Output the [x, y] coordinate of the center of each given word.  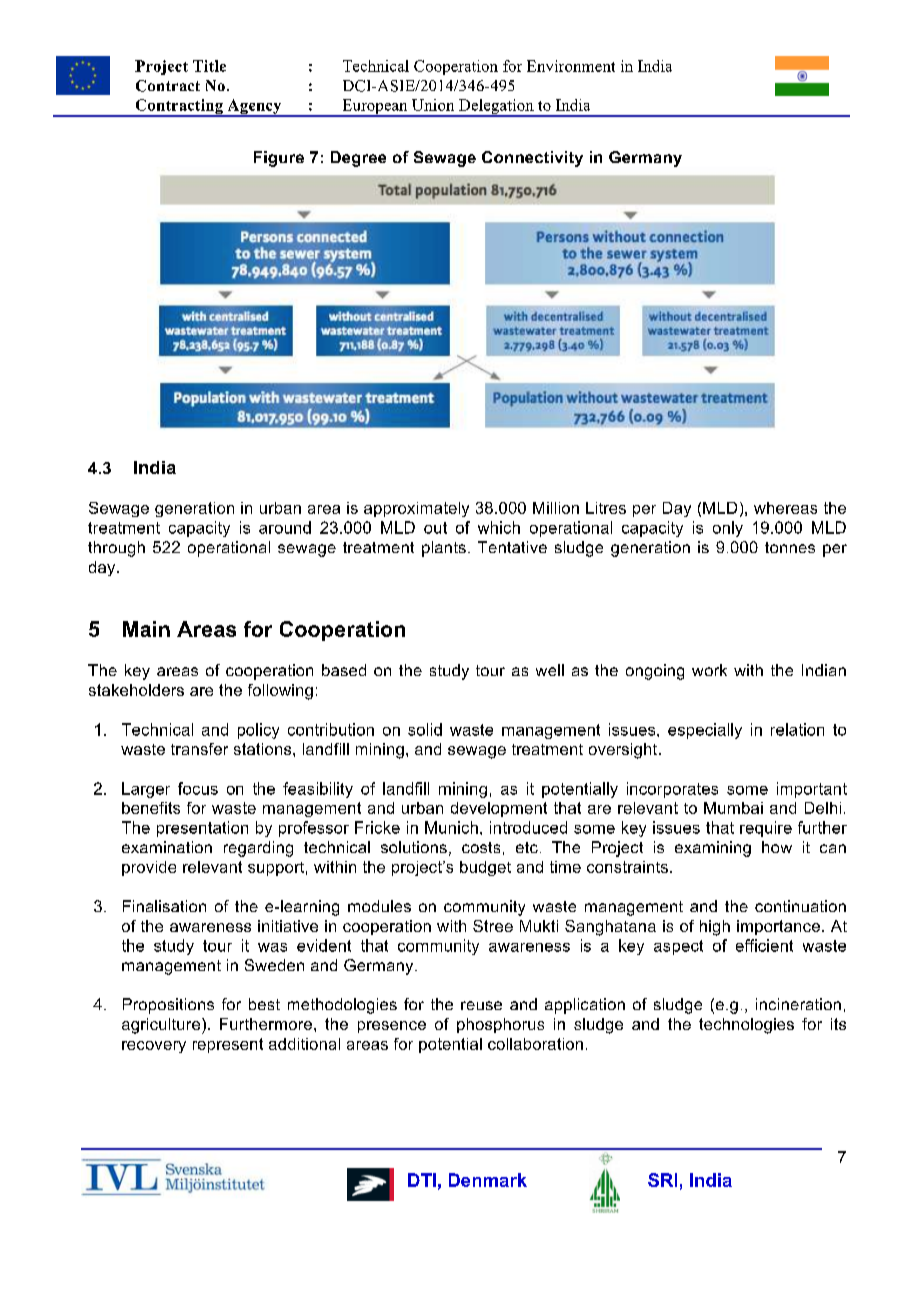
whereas [785, 508]
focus [198, 788]
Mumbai [733, 808]
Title [209, 66]
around [285, 527]
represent [228, 1045]
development [499, 809]
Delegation [496, 108]
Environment [571, 66]
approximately [416, 509]
